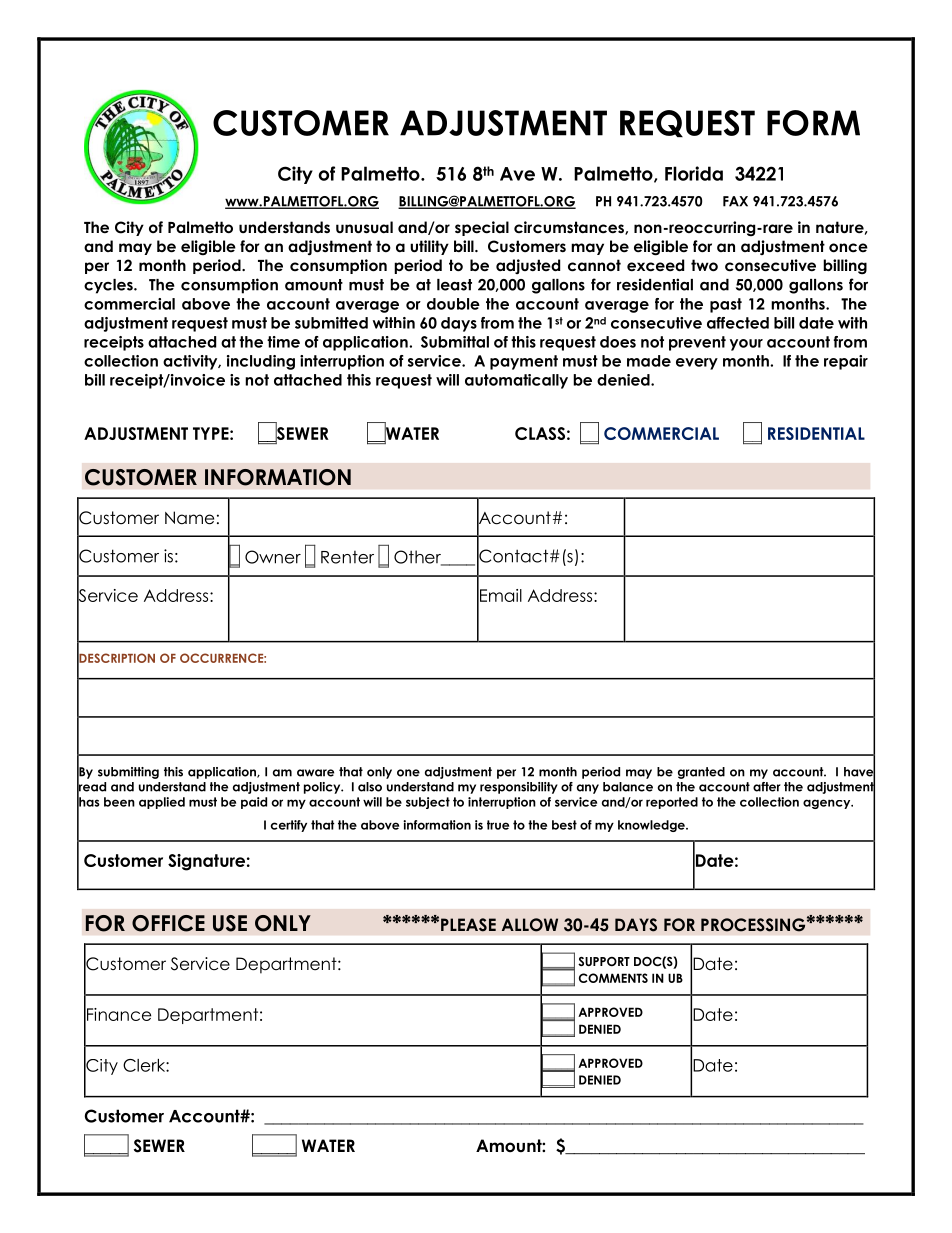 The height and width of the image is (1233, 952). I want to click on unusual, so click(364, 227).
